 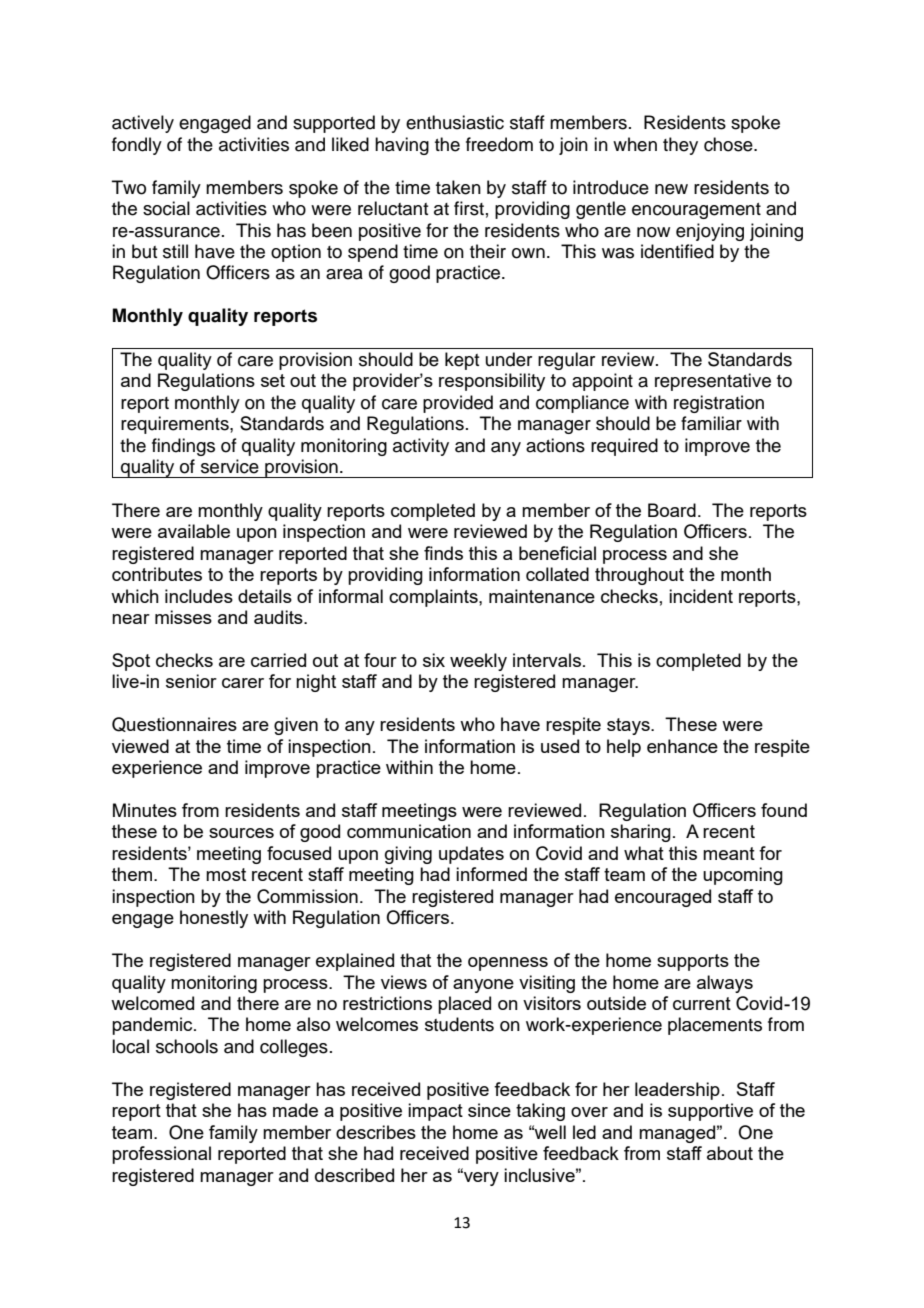 What do you see at coordinates (191, 681) in the document?
I see `senior` at bounding box center [191, 681].
